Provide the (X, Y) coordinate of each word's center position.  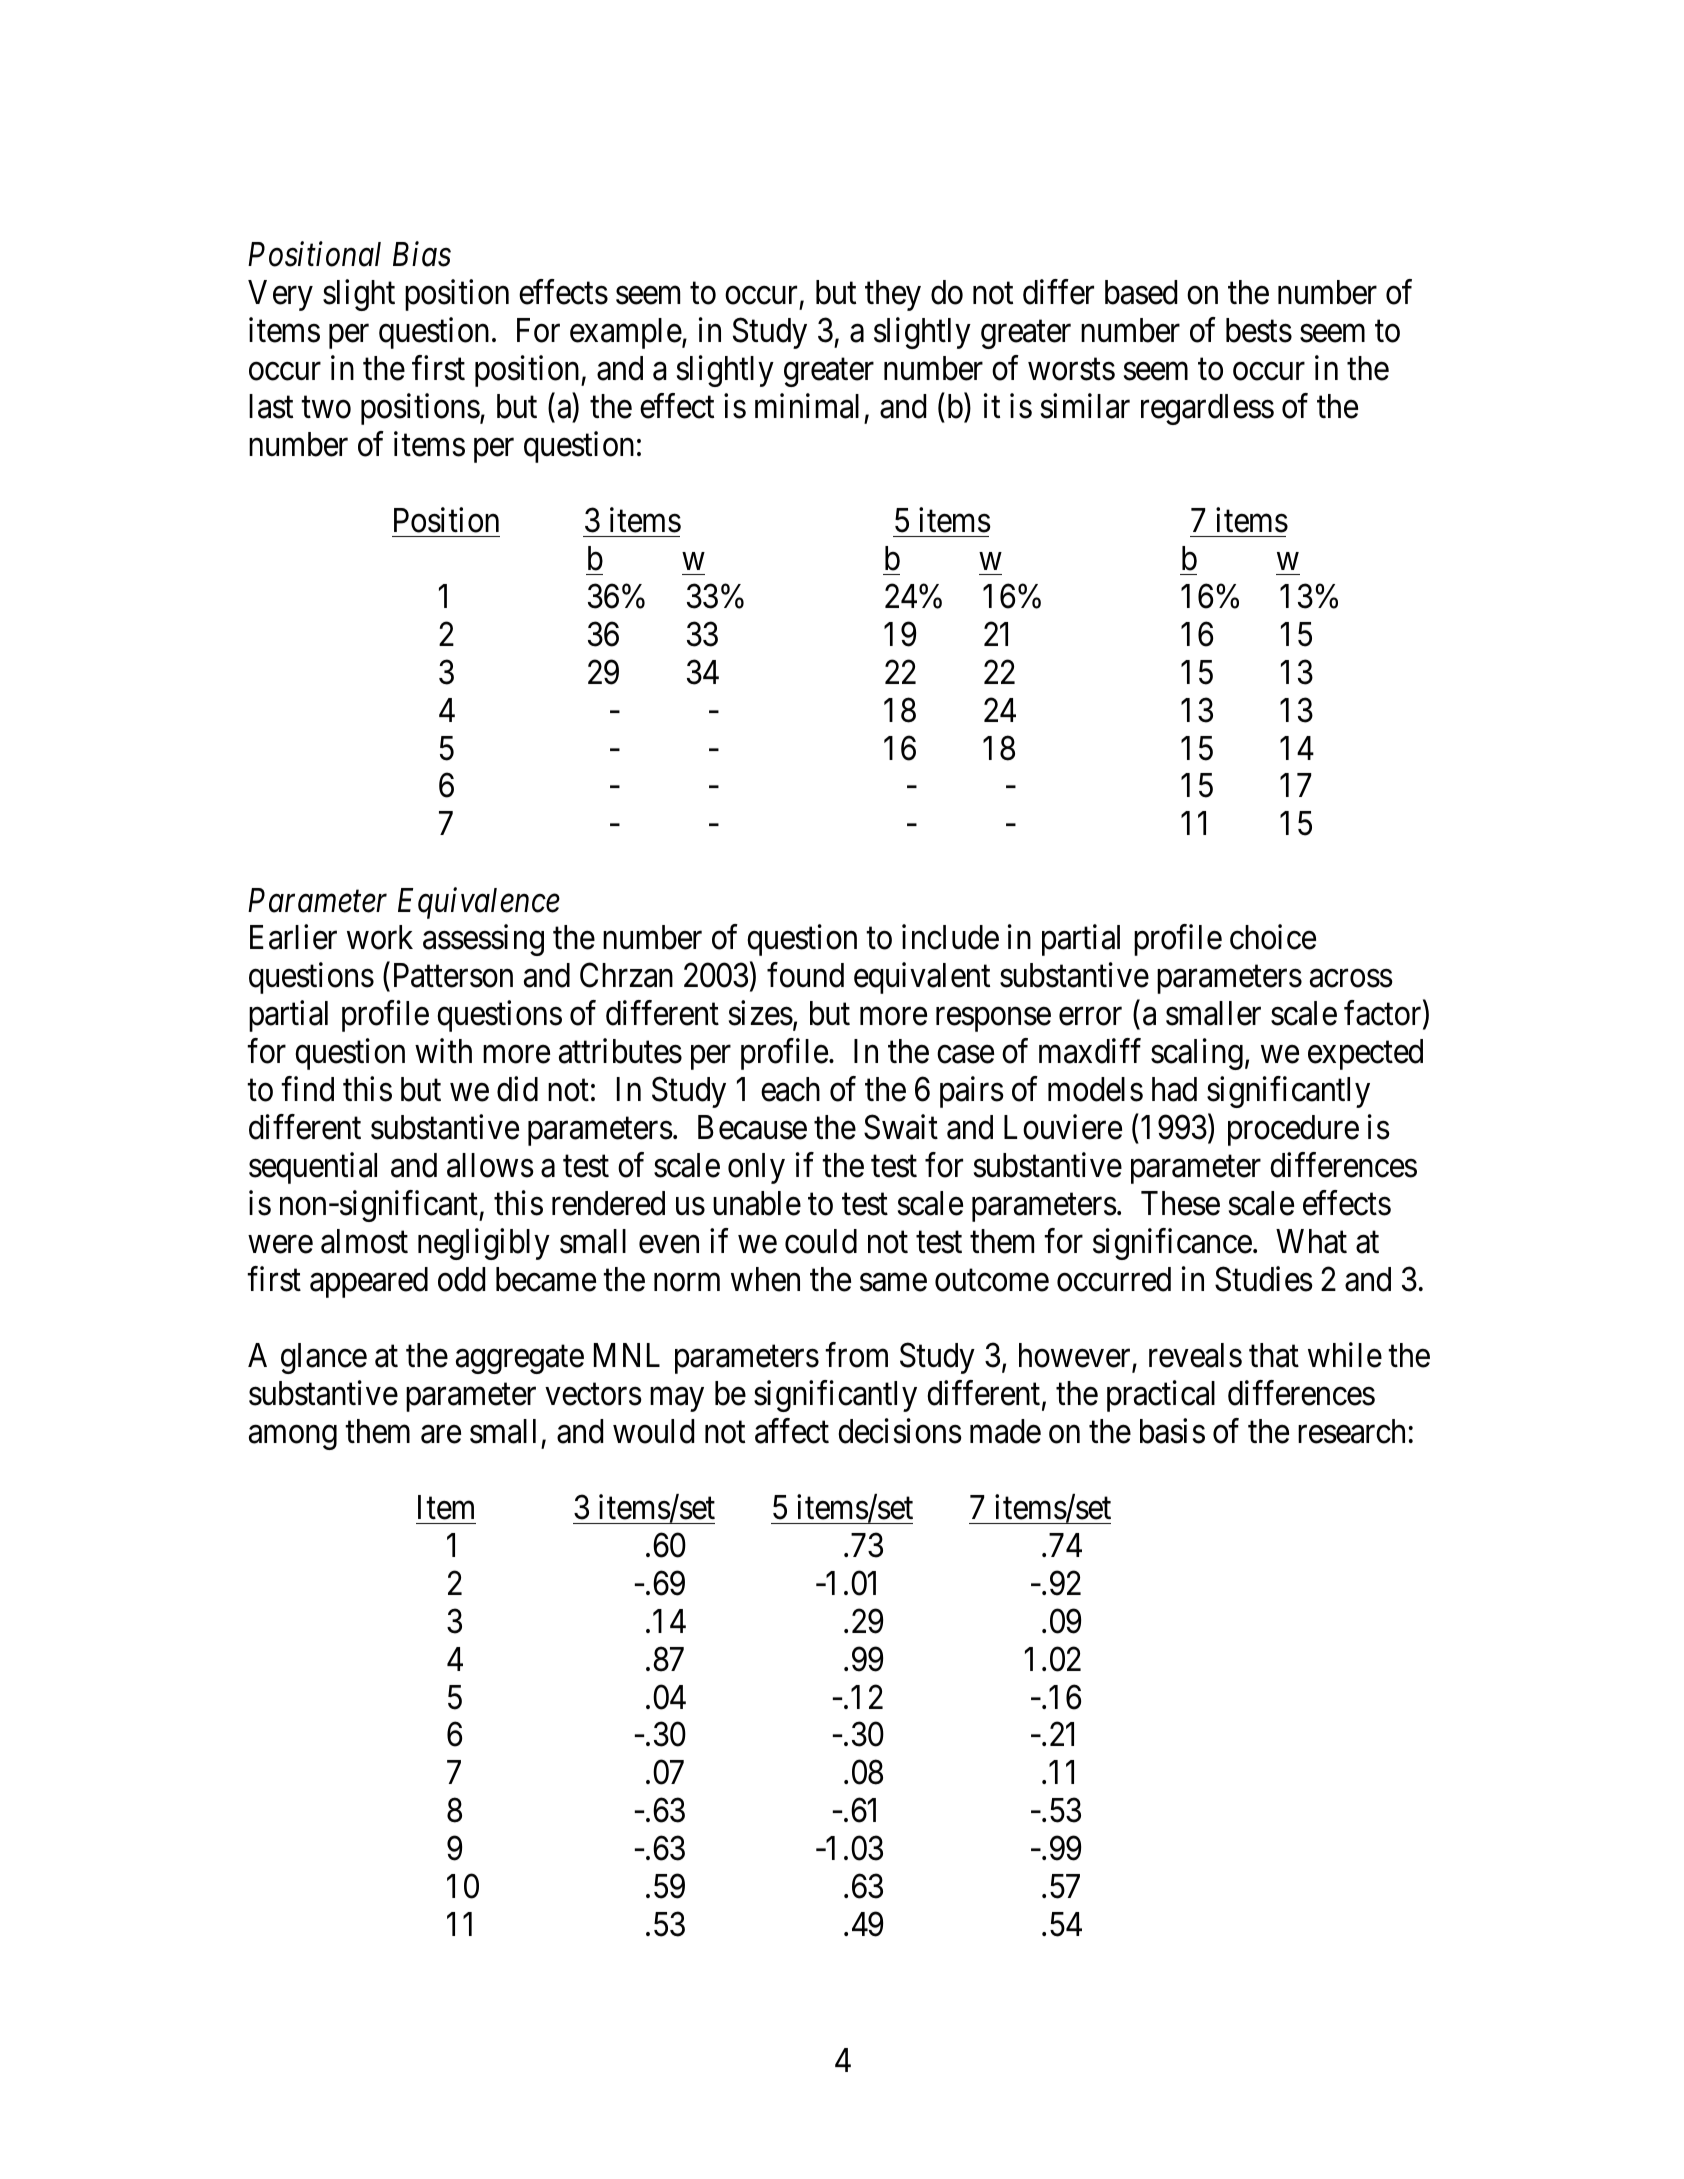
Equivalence (479, 903)
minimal (807, 406)
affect (792, 1431)
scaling (1197, 1054)
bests (1259, 330)
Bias (422, 255)
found (805, 975)
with (443, 1051)
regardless (1207, 409)
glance (324, 1358)
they (893, 295)
